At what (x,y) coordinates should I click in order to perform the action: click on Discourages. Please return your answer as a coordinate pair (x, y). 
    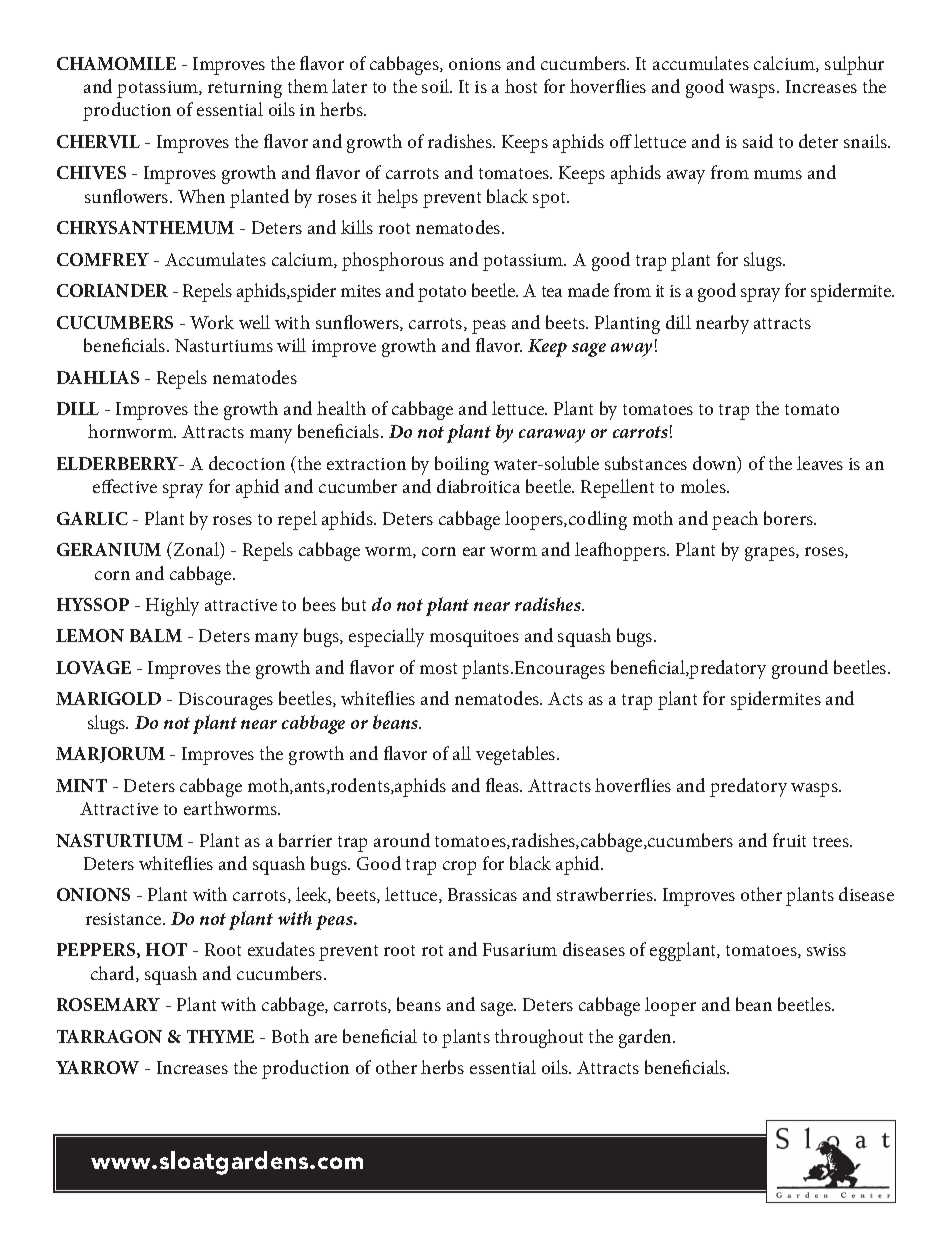
    Looking at the image, I should click on (226, 701).
